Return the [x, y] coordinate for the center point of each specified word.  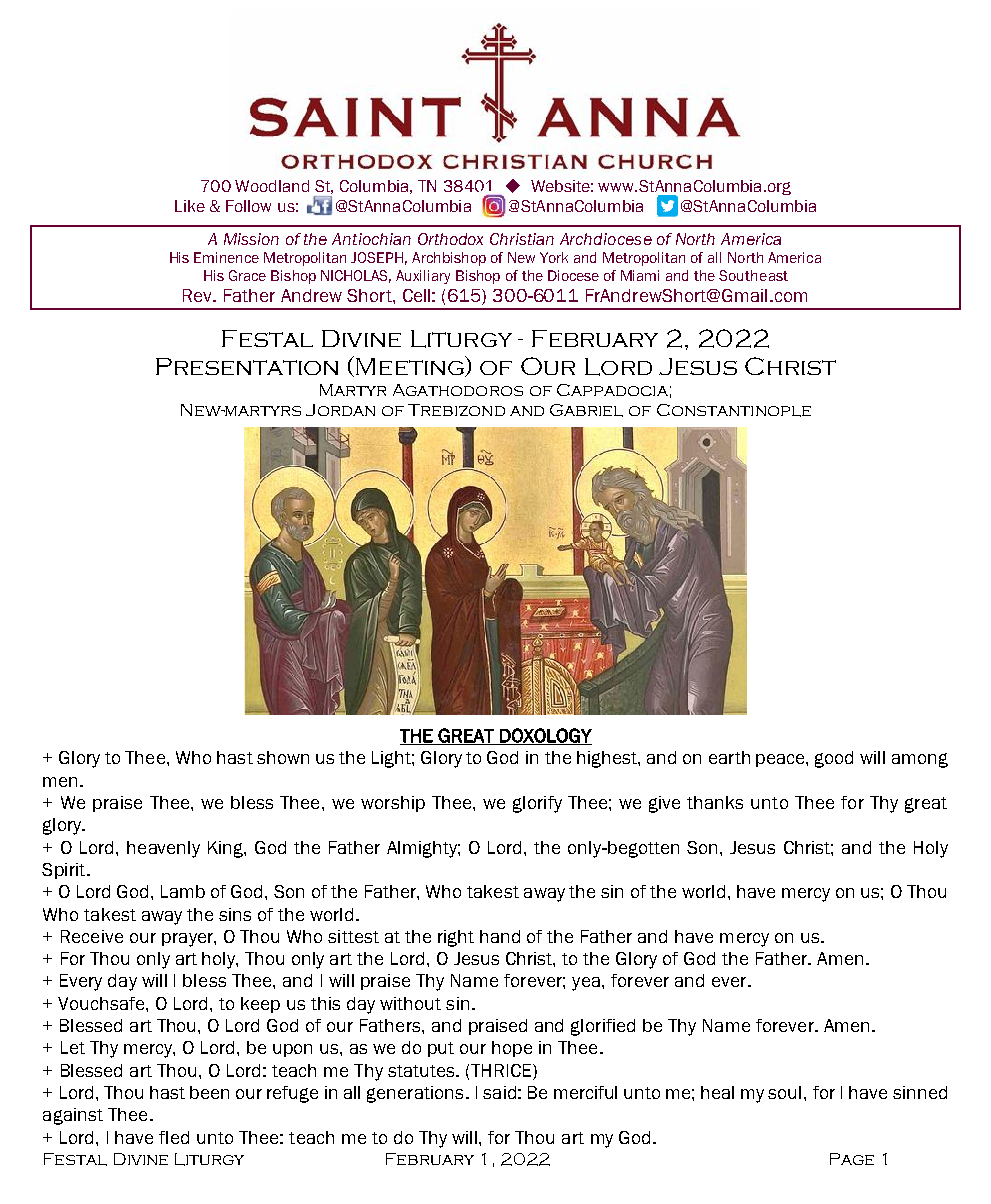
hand [500, 936]
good [834, 759]
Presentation [247, 366]
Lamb [183, 891]
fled [174, 1137]
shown [283, 757]
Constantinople [734, 410]
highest [608, 759]
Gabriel [586, 410]
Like [190, 206]
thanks [715, 802]
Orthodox [450, 239]
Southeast [753, 275]
